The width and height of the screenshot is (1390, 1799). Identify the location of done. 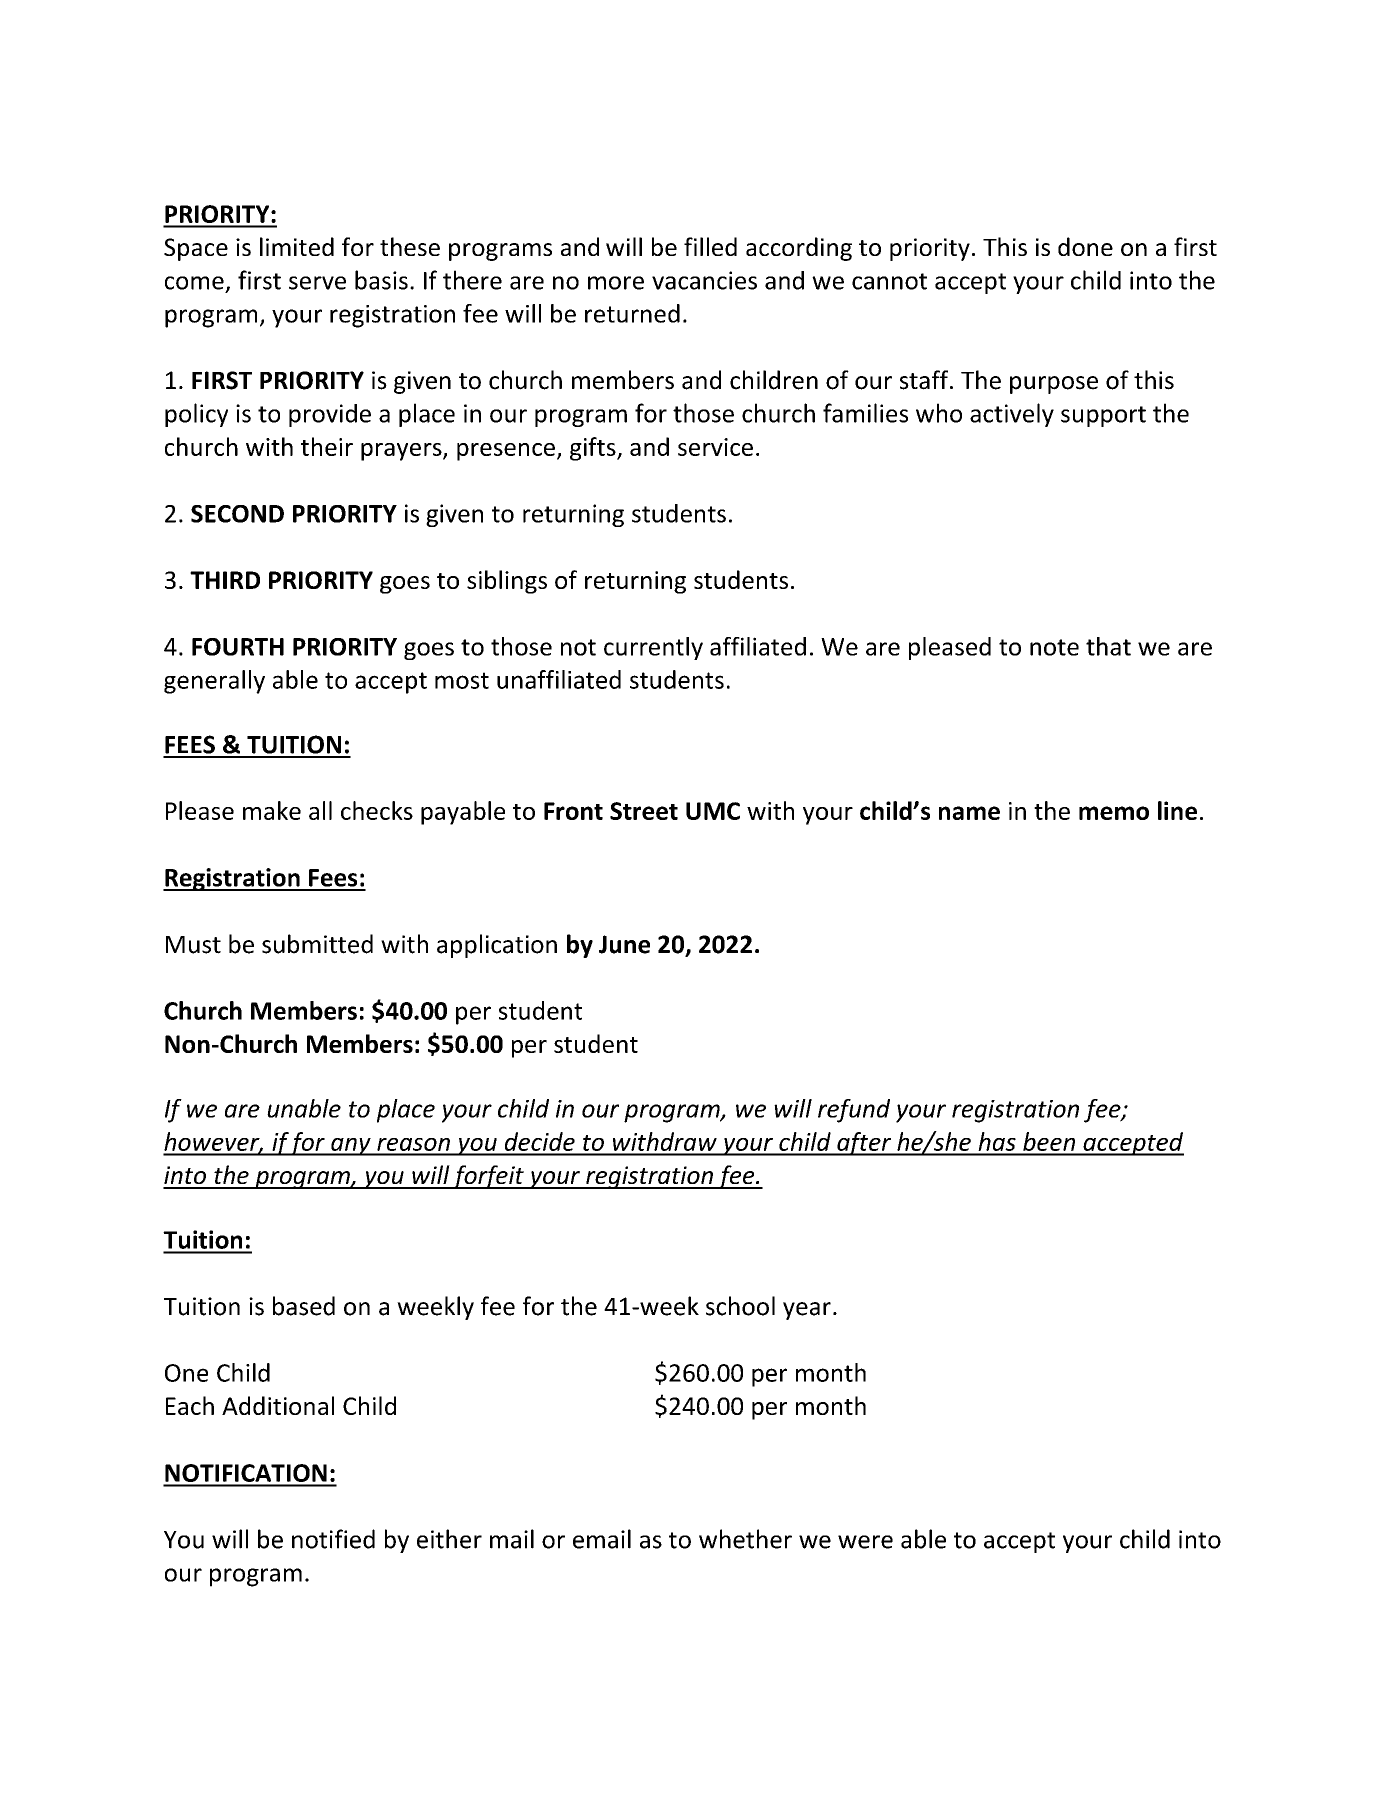
(1085, 246).
